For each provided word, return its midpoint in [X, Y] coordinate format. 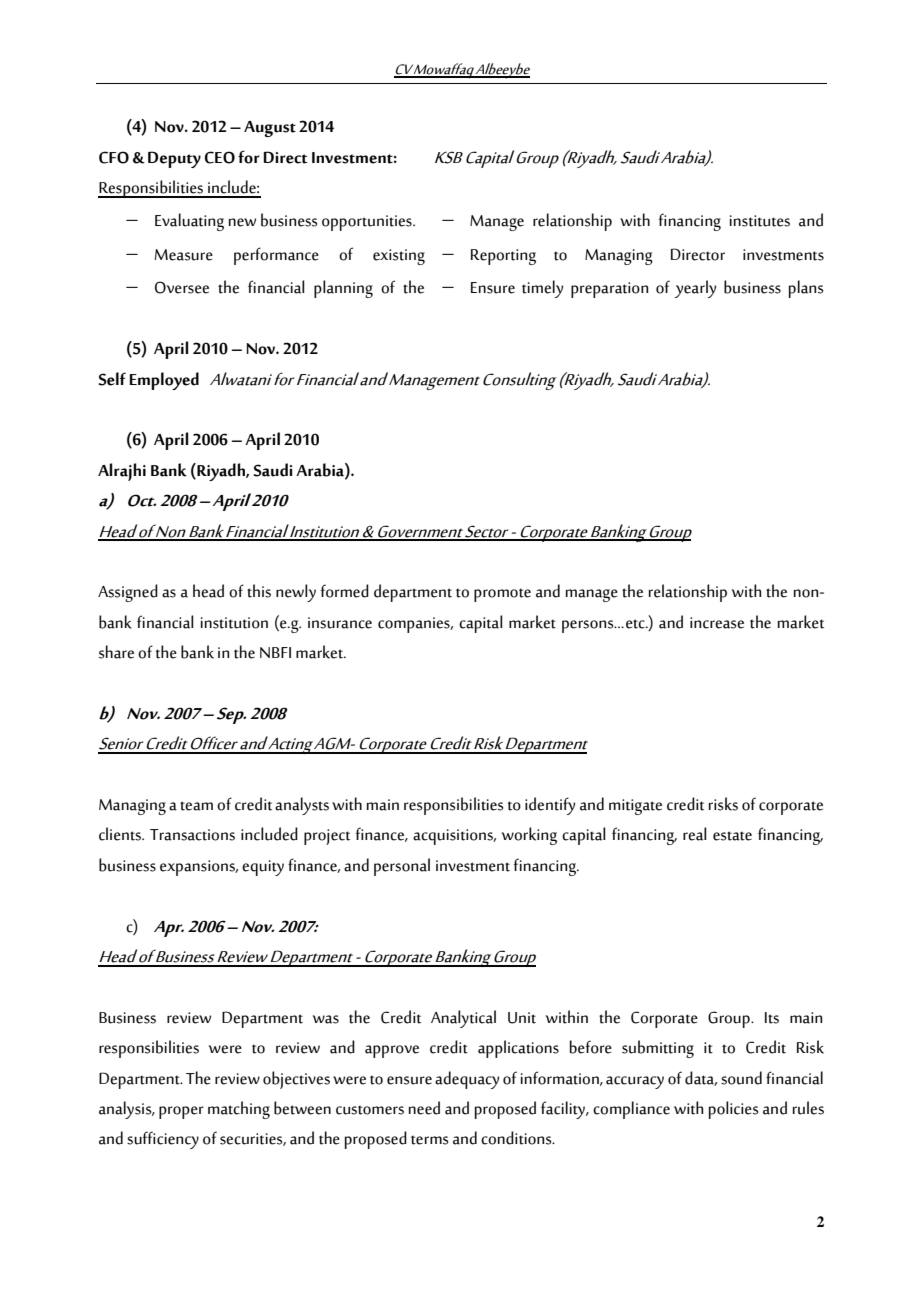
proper [181, 1112]
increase [717, 623]
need [424, 1108]
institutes [760, 221]
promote [502, 595]
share [116, 652]
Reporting [503, 257]
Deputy [174, 159]
